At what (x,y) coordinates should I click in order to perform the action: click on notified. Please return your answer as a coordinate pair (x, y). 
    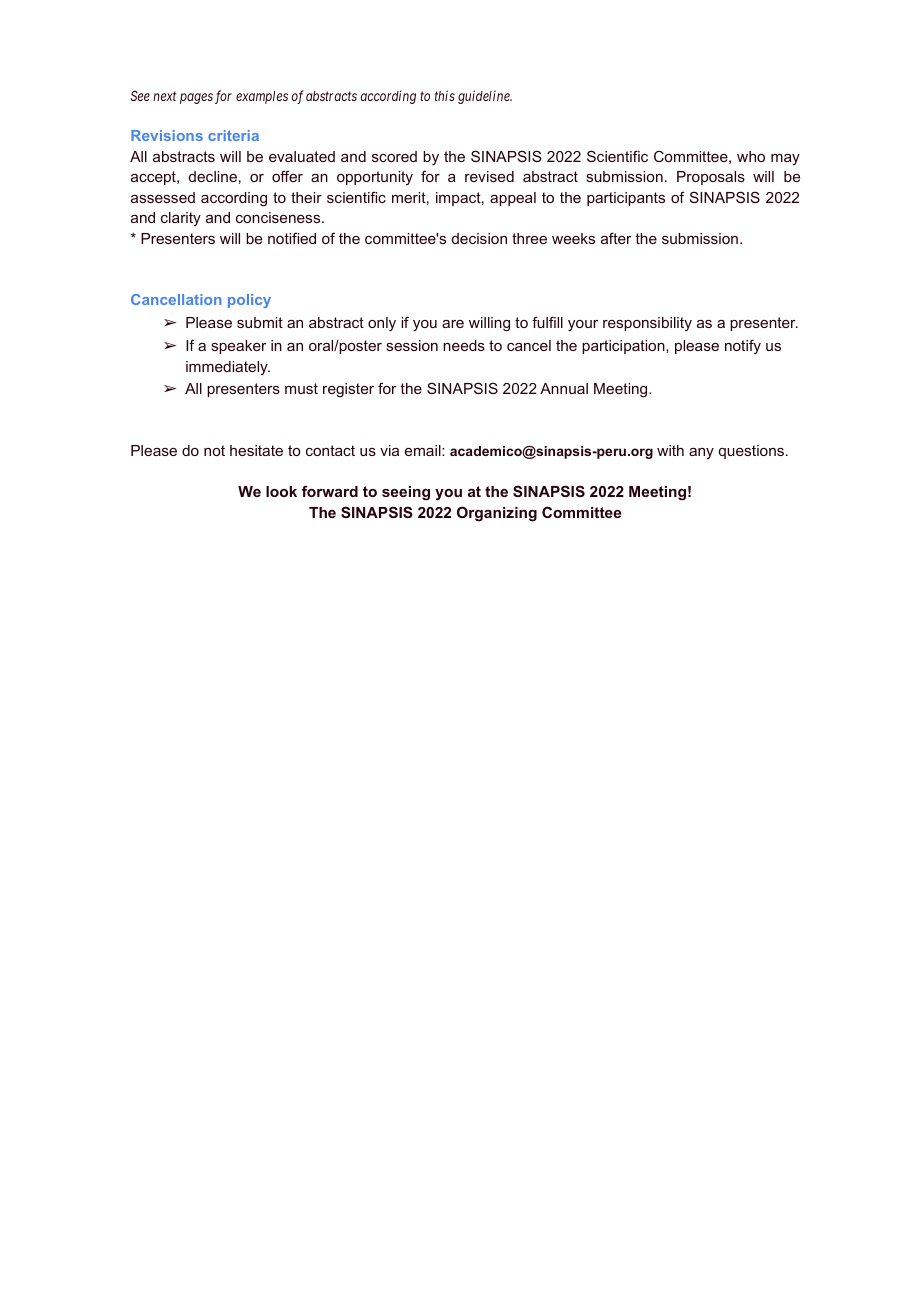
    Looking at the image, I should click on (292, 238).
